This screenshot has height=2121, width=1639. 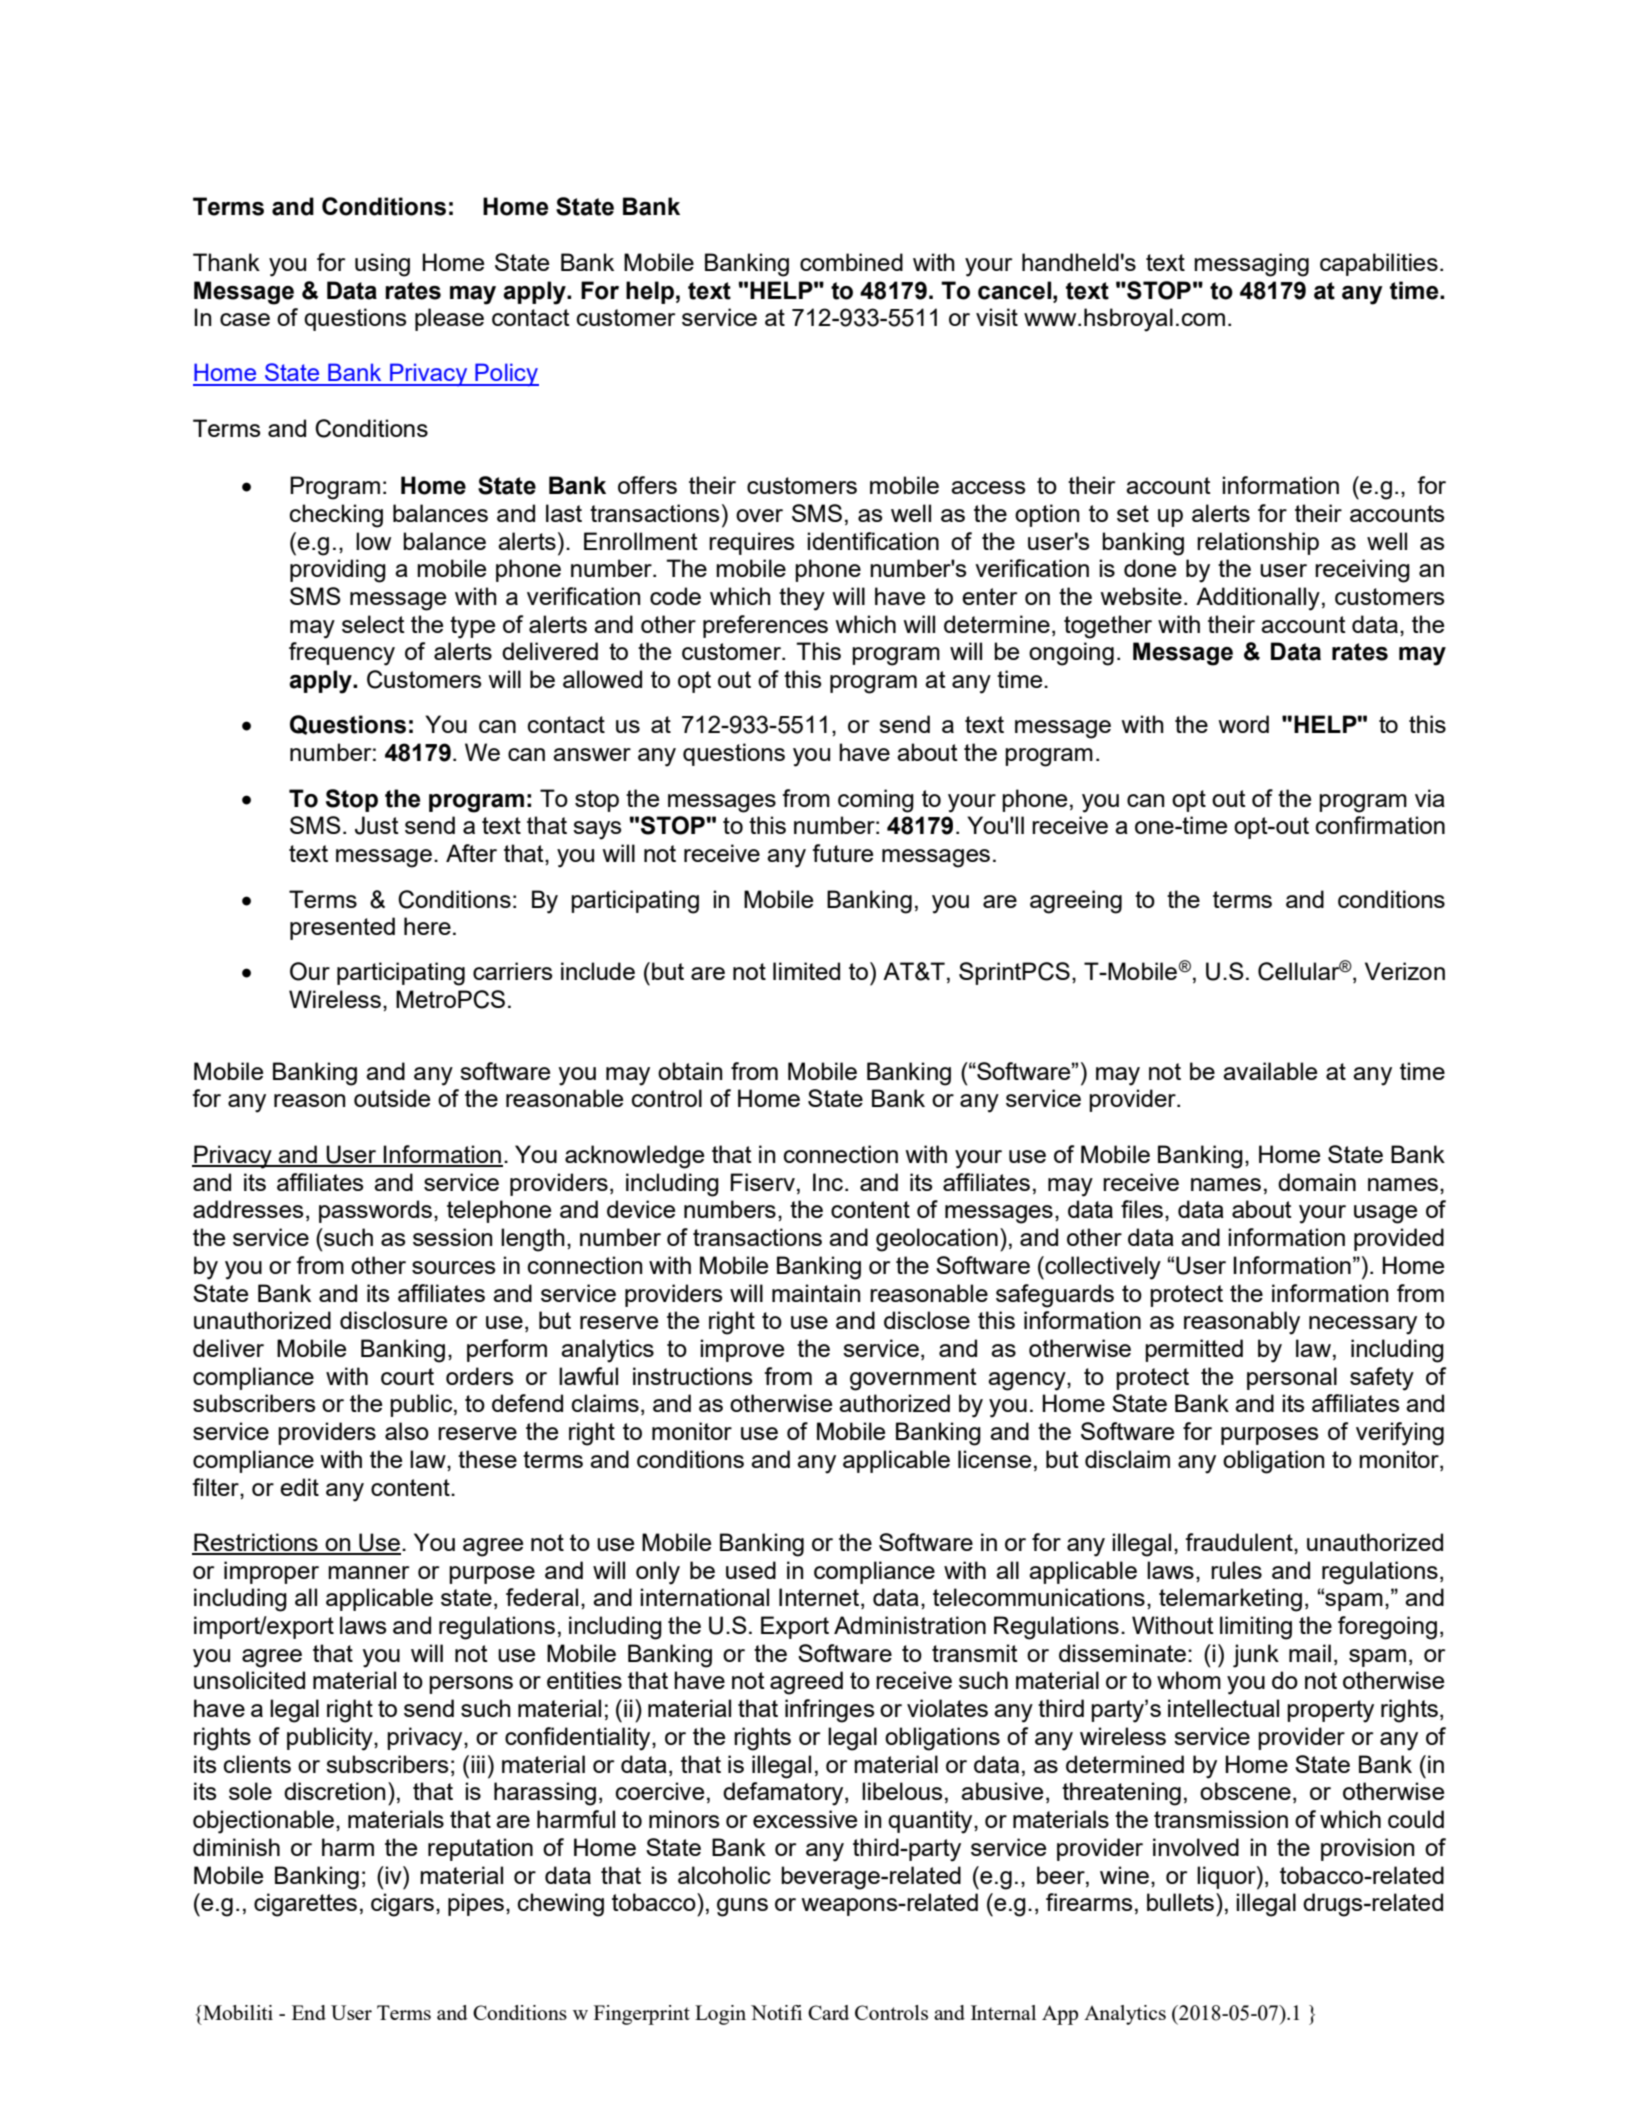 What do you see at coordinates (392, 1098) in the screenshot?
I see `outside` at bounding box center [392, 1098].
